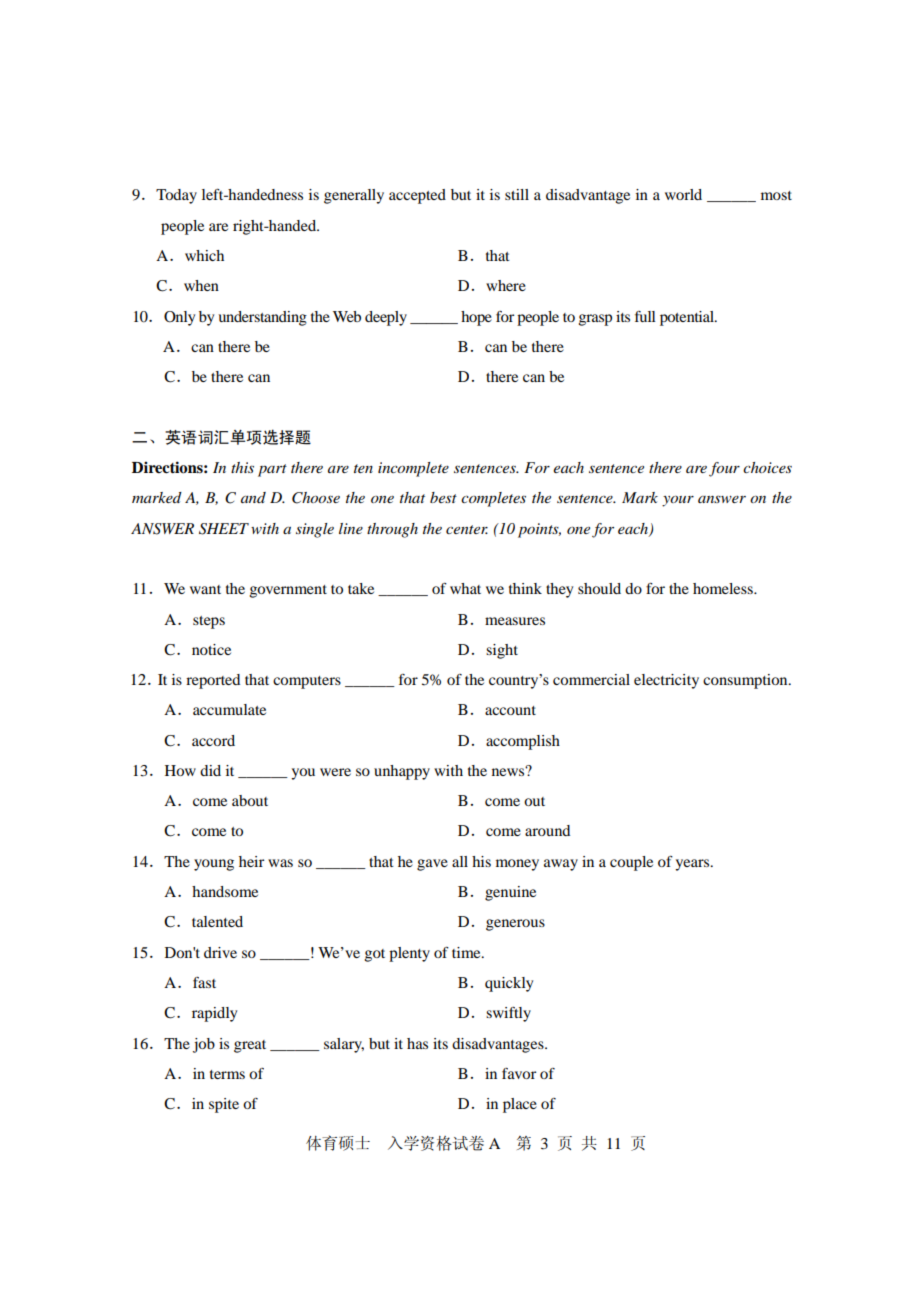  I want to click on what, so click(465, 588).
